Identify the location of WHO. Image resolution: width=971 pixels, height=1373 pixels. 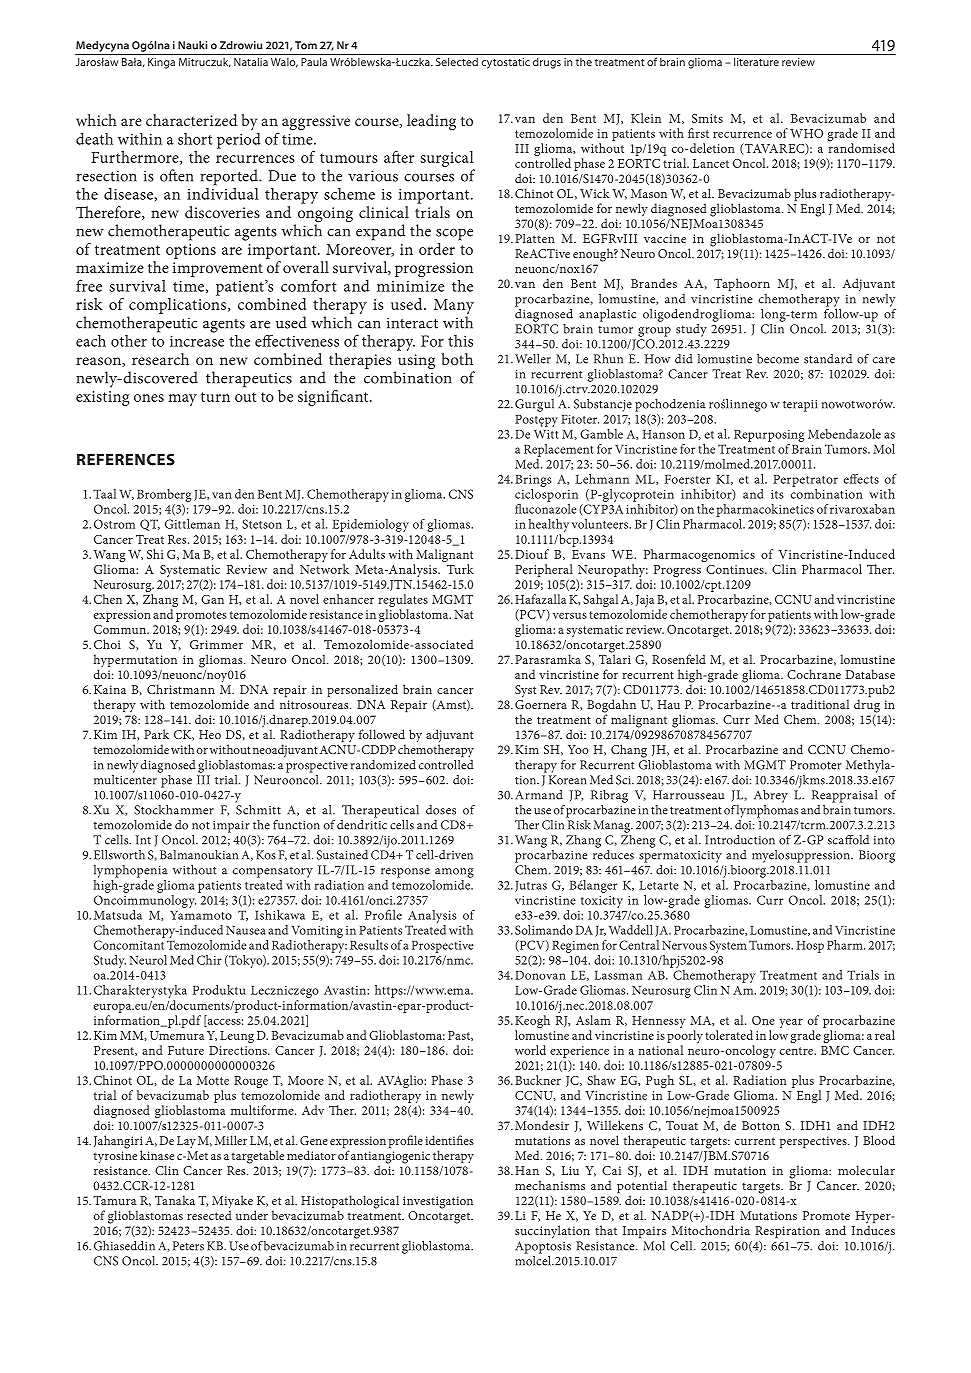
(806, 133).
